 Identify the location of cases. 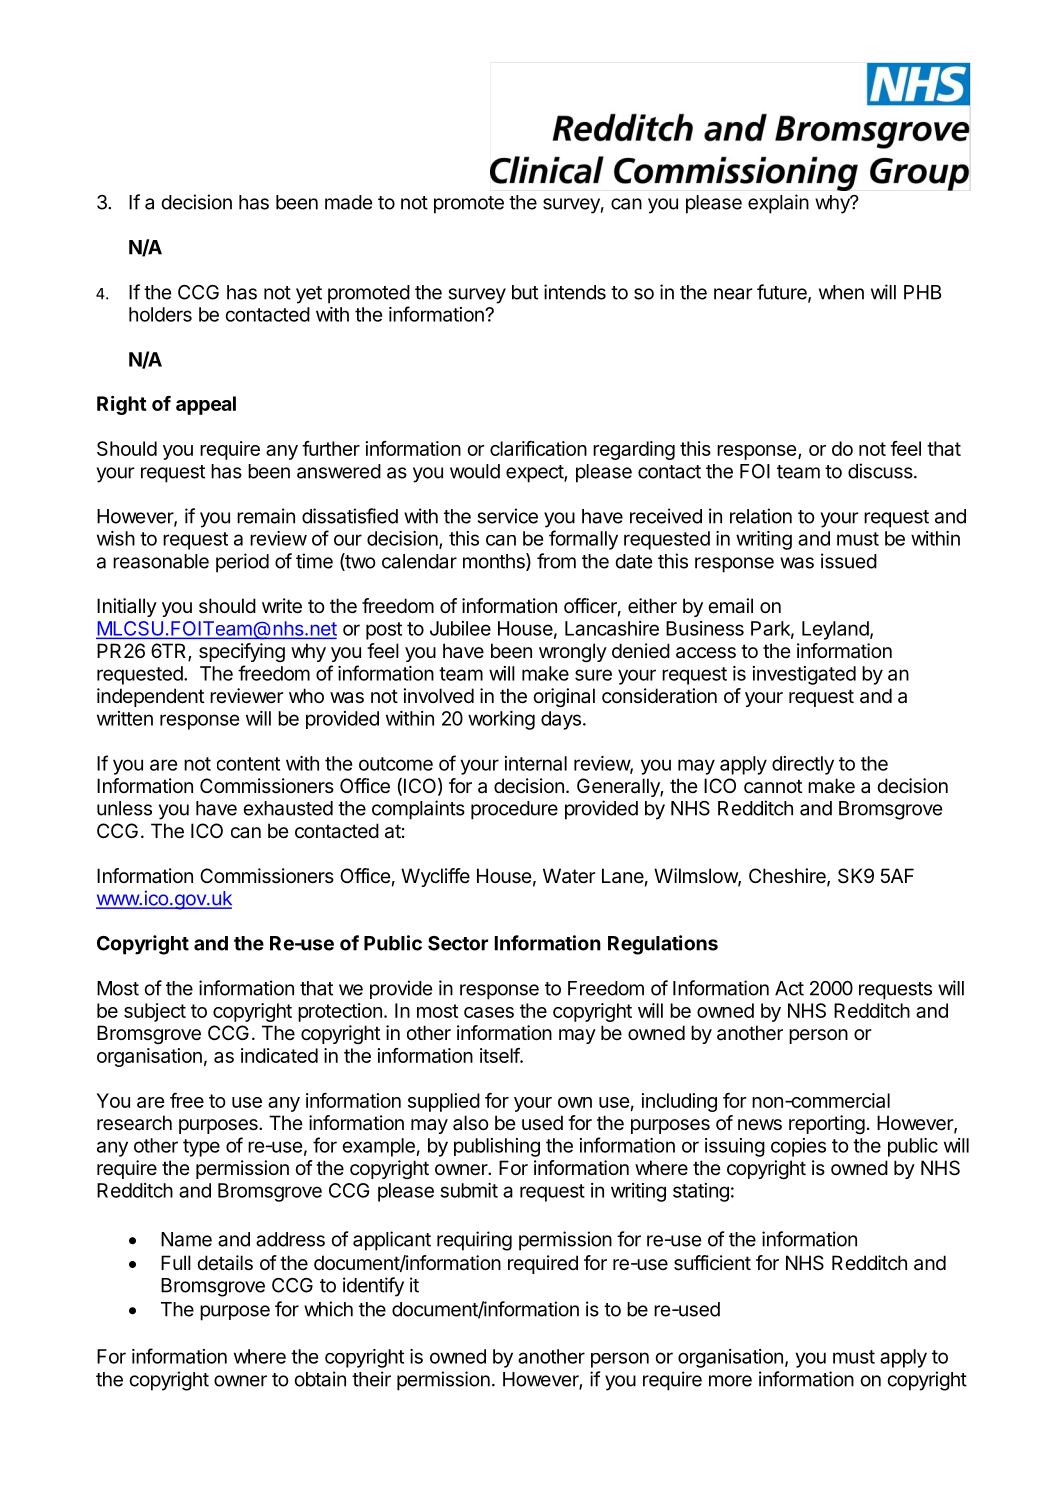
(489, 1012).
